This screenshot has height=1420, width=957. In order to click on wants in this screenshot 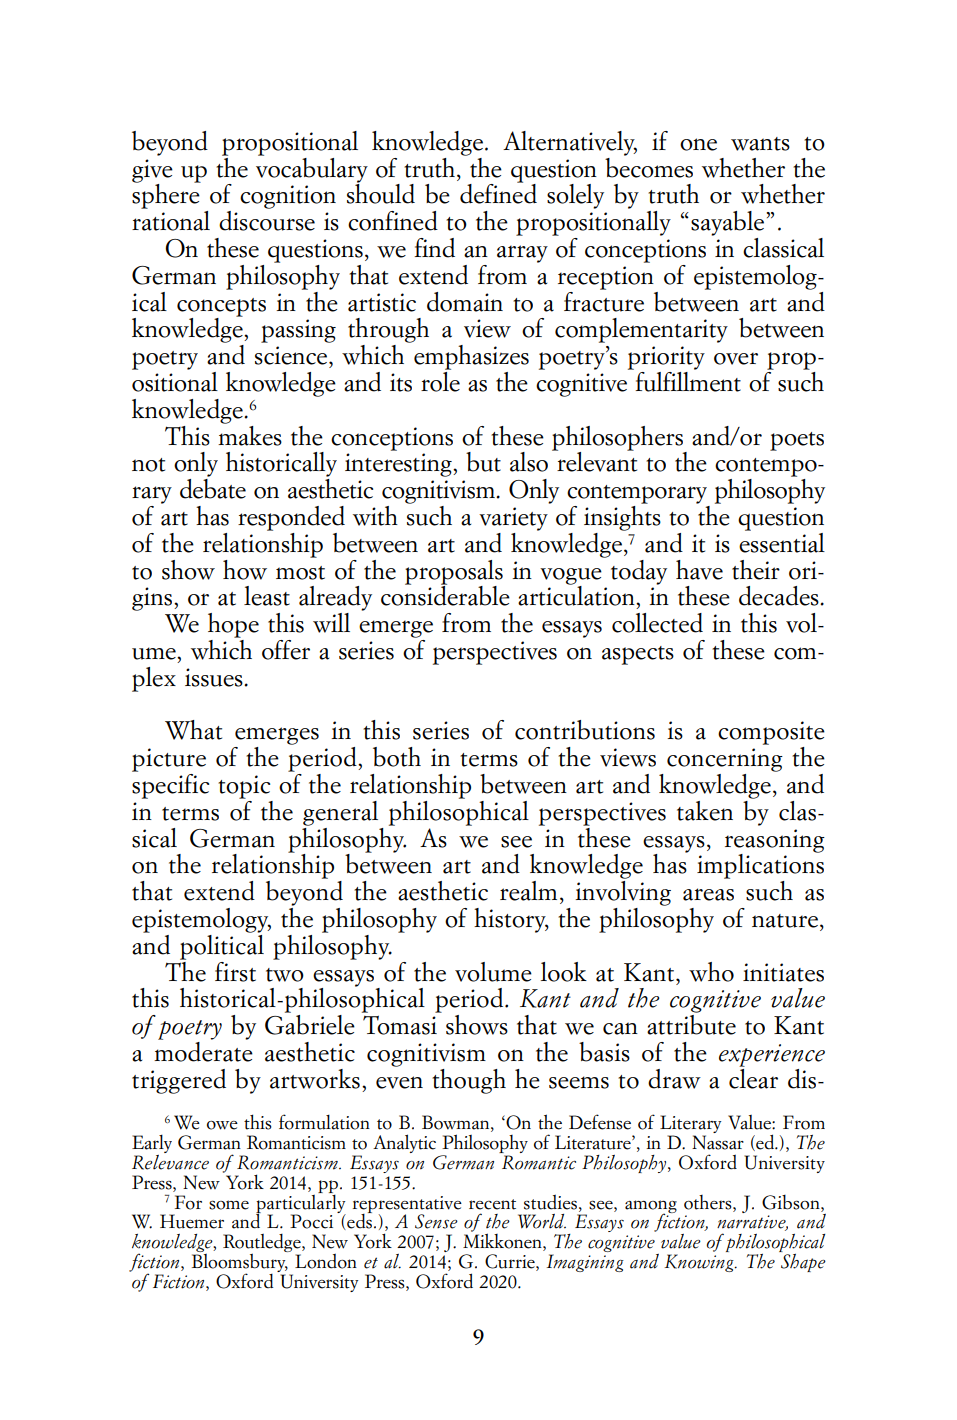, I will do `click(760, 144)`.
